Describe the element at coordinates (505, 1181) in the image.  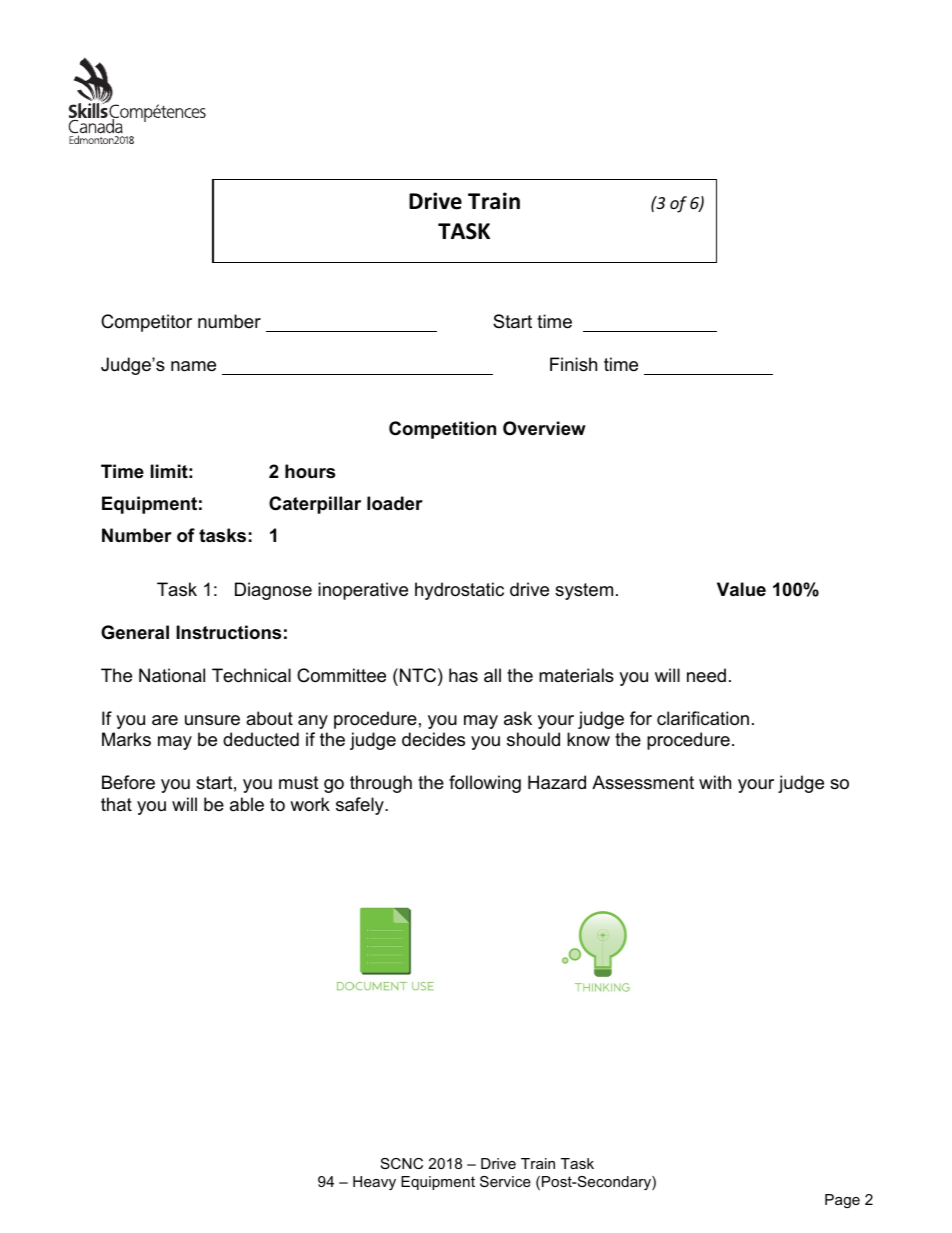
I see `Service` at that location.
